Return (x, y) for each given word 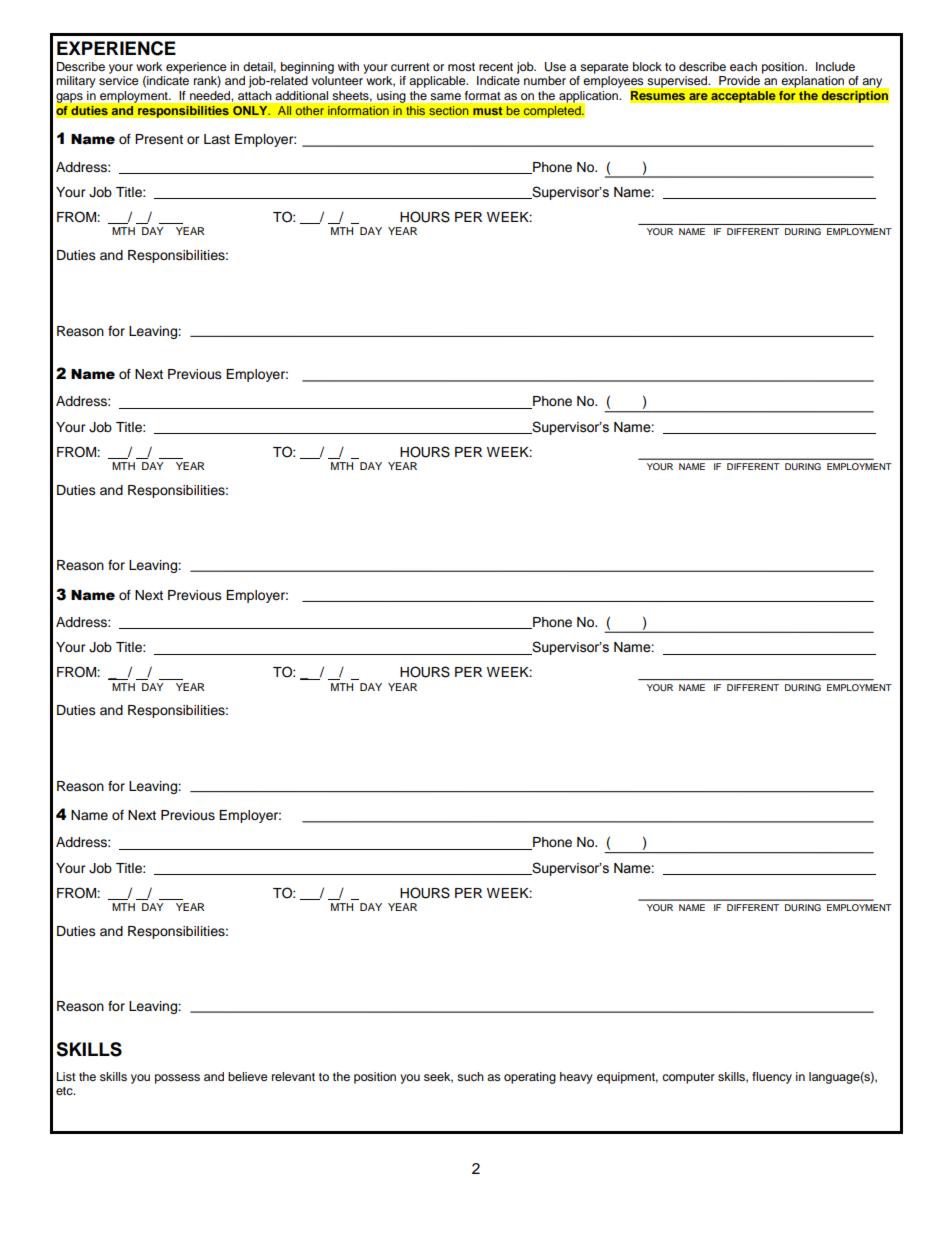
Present (159, 139)
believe (248, 1076)
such (470, 1076)
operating (530, 1078)
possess (177, 1079)
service (119, 80)
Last (217, 139)
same (446, 96)
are (698, 97)
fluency (772, 1078)
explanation (813, 82)
